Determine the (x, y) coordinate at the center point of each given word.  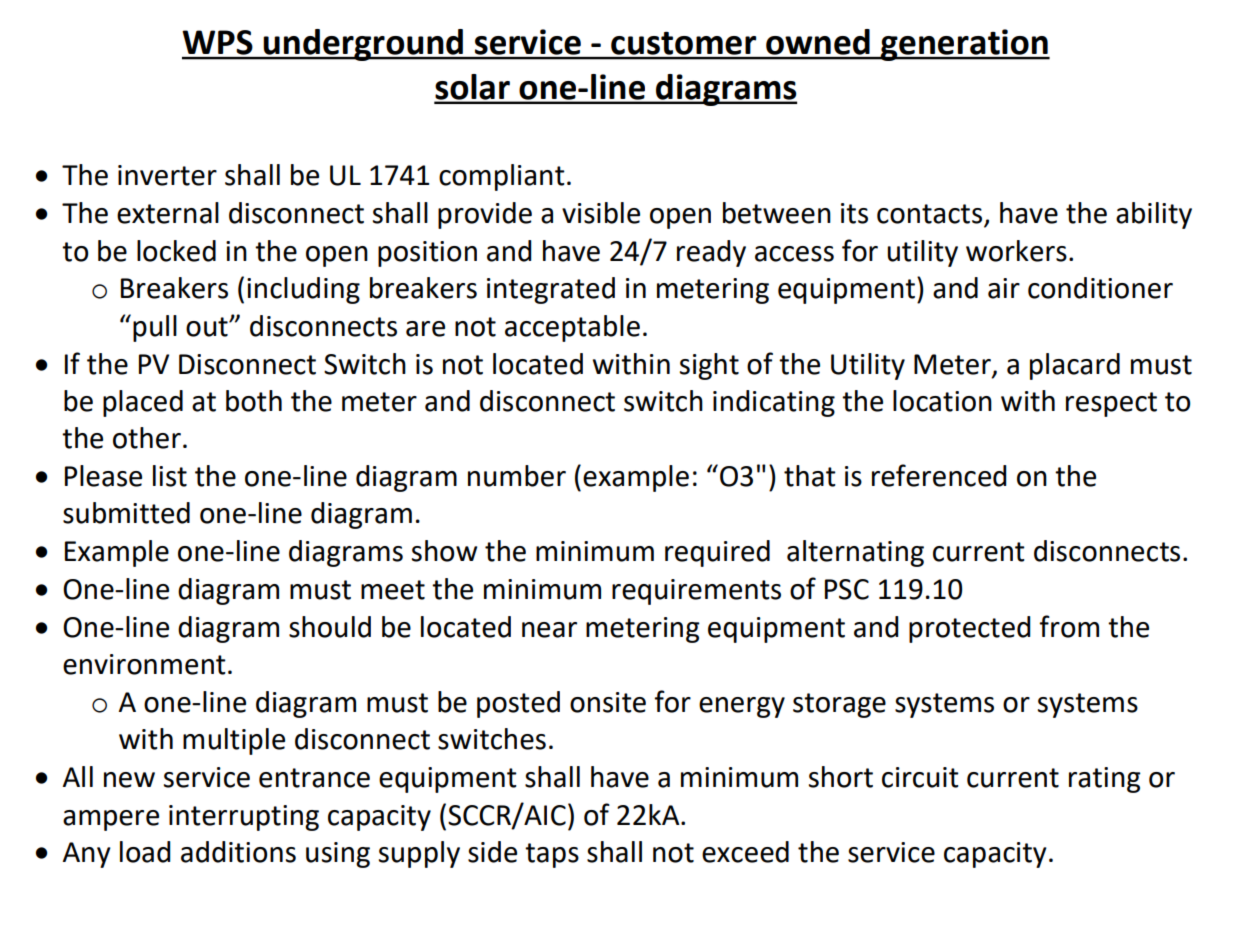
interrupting (244, 818)
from (1069, 626)
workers (1016, 251)
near (549, 630)
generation (964, 45)
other (147, 438)
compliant (502, 177)
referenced (939, 475)
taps (552, 855)
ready (711, 253)
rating (1105, 780)
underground (363, 45)
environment (144, 664)
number (517, 476)
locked (176, 251)
